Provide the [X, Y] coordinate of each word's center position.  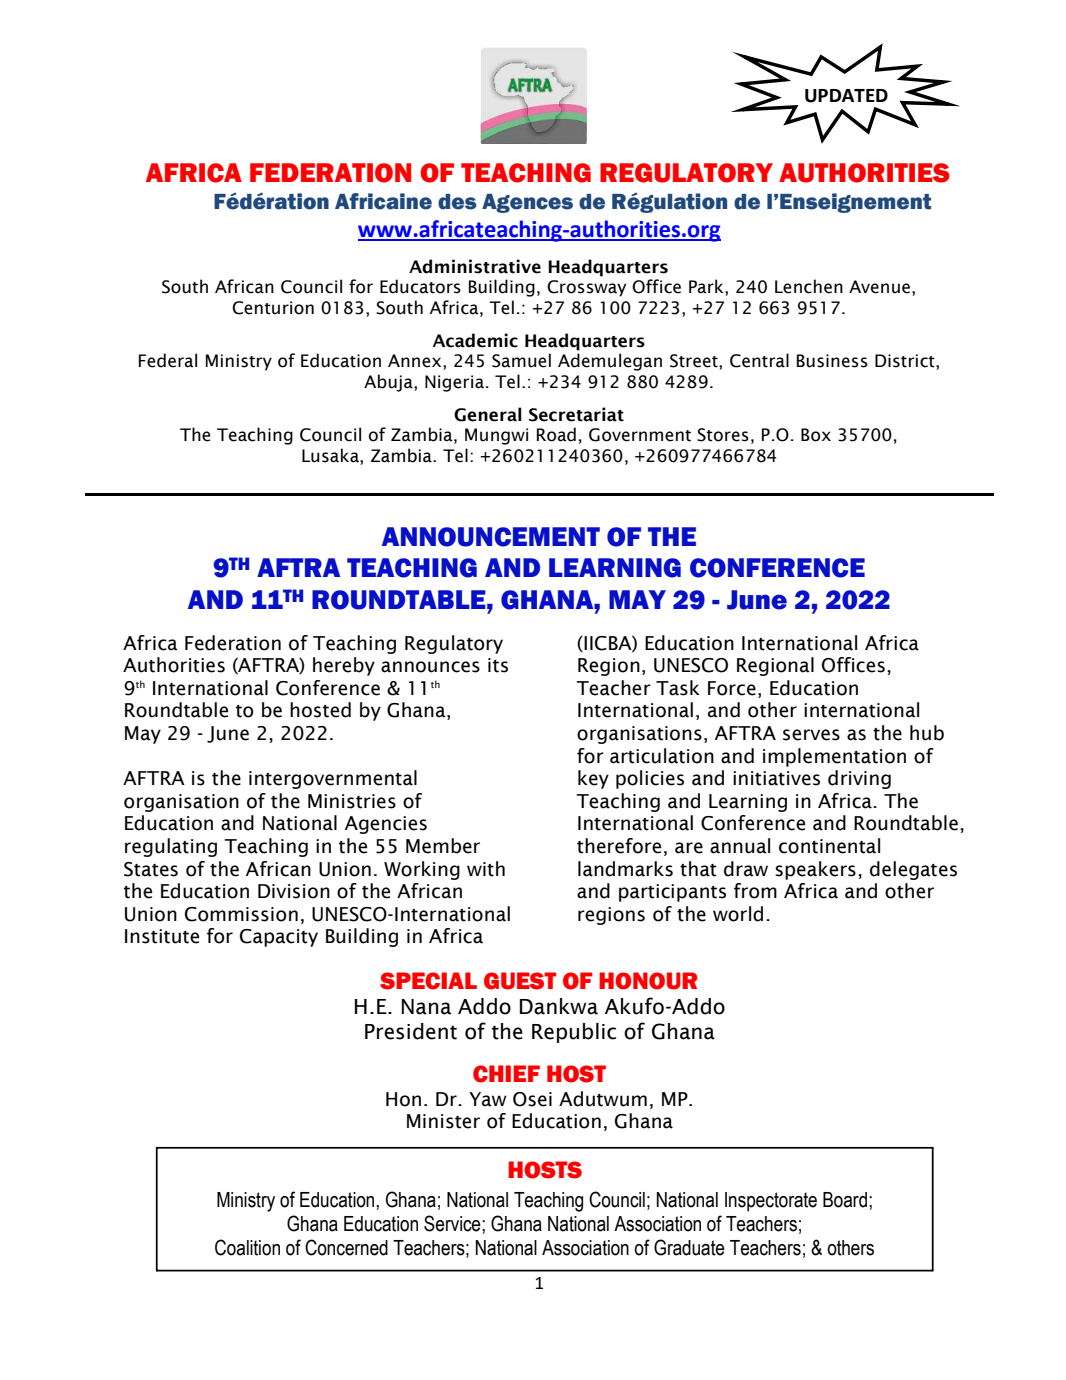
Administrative [475, 266]
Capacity [279, 938]
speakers [815, 870]
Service [453, 1223]
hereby [344, 666]
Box [816, 435]
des [457, 202]
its [498, 665]
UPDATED [846, 96]
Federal [168, 360]
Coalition [247, 1247]
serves [811, 735]
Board [845, 1200]
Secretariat [576, 414]
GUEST [520, 981]
